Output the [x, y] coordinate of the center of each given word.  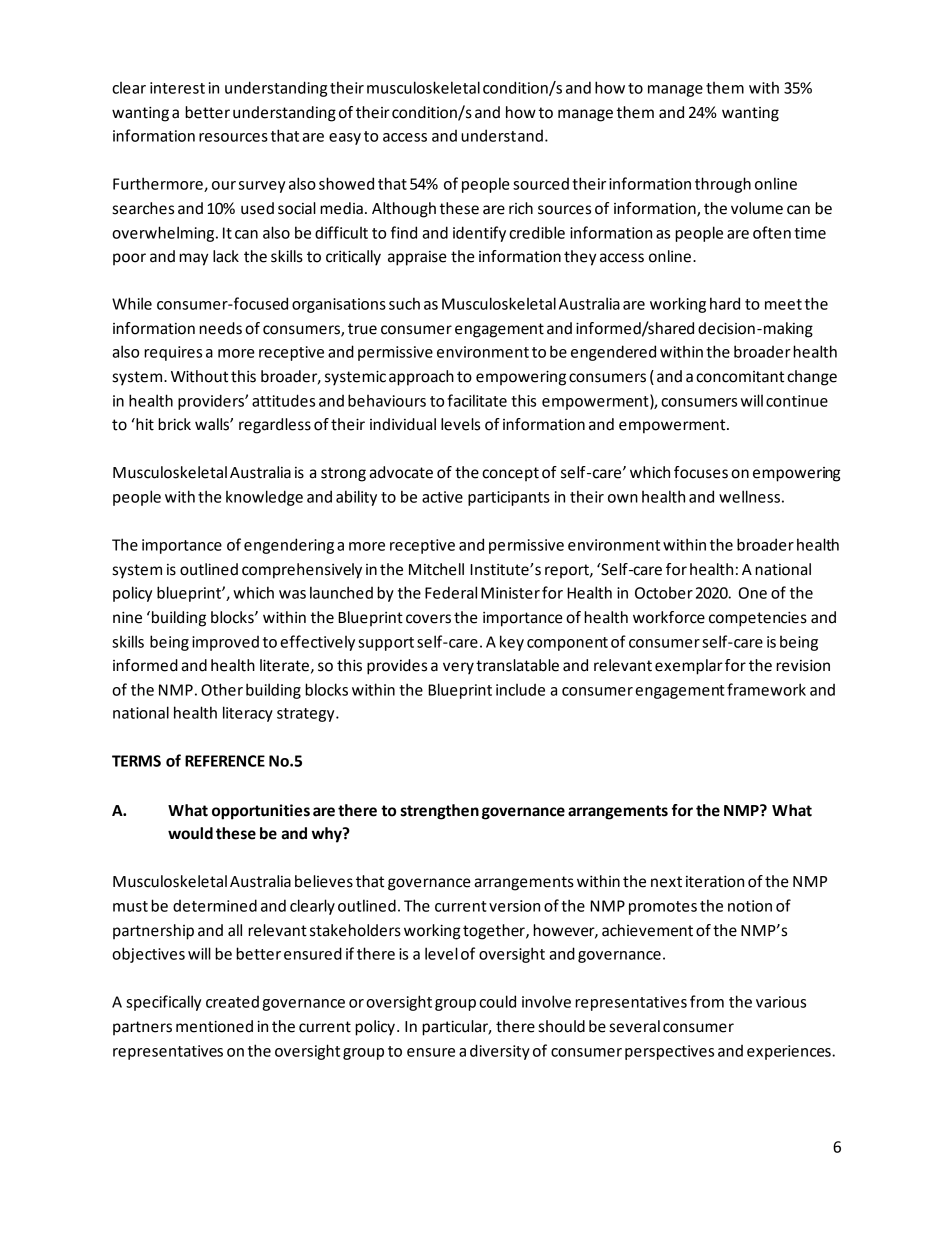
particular [456, 1028]
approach [421, 378]
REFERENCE [225, 761]
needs [220, 328]
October [664, 593]
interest [177, 88]
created [232, 1002]
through [723, 185]
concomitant [740, 377]
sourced [541, 184]
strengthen [439, 812]
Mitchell [436, 569]
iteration [715, 881]
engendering [289, 546]
